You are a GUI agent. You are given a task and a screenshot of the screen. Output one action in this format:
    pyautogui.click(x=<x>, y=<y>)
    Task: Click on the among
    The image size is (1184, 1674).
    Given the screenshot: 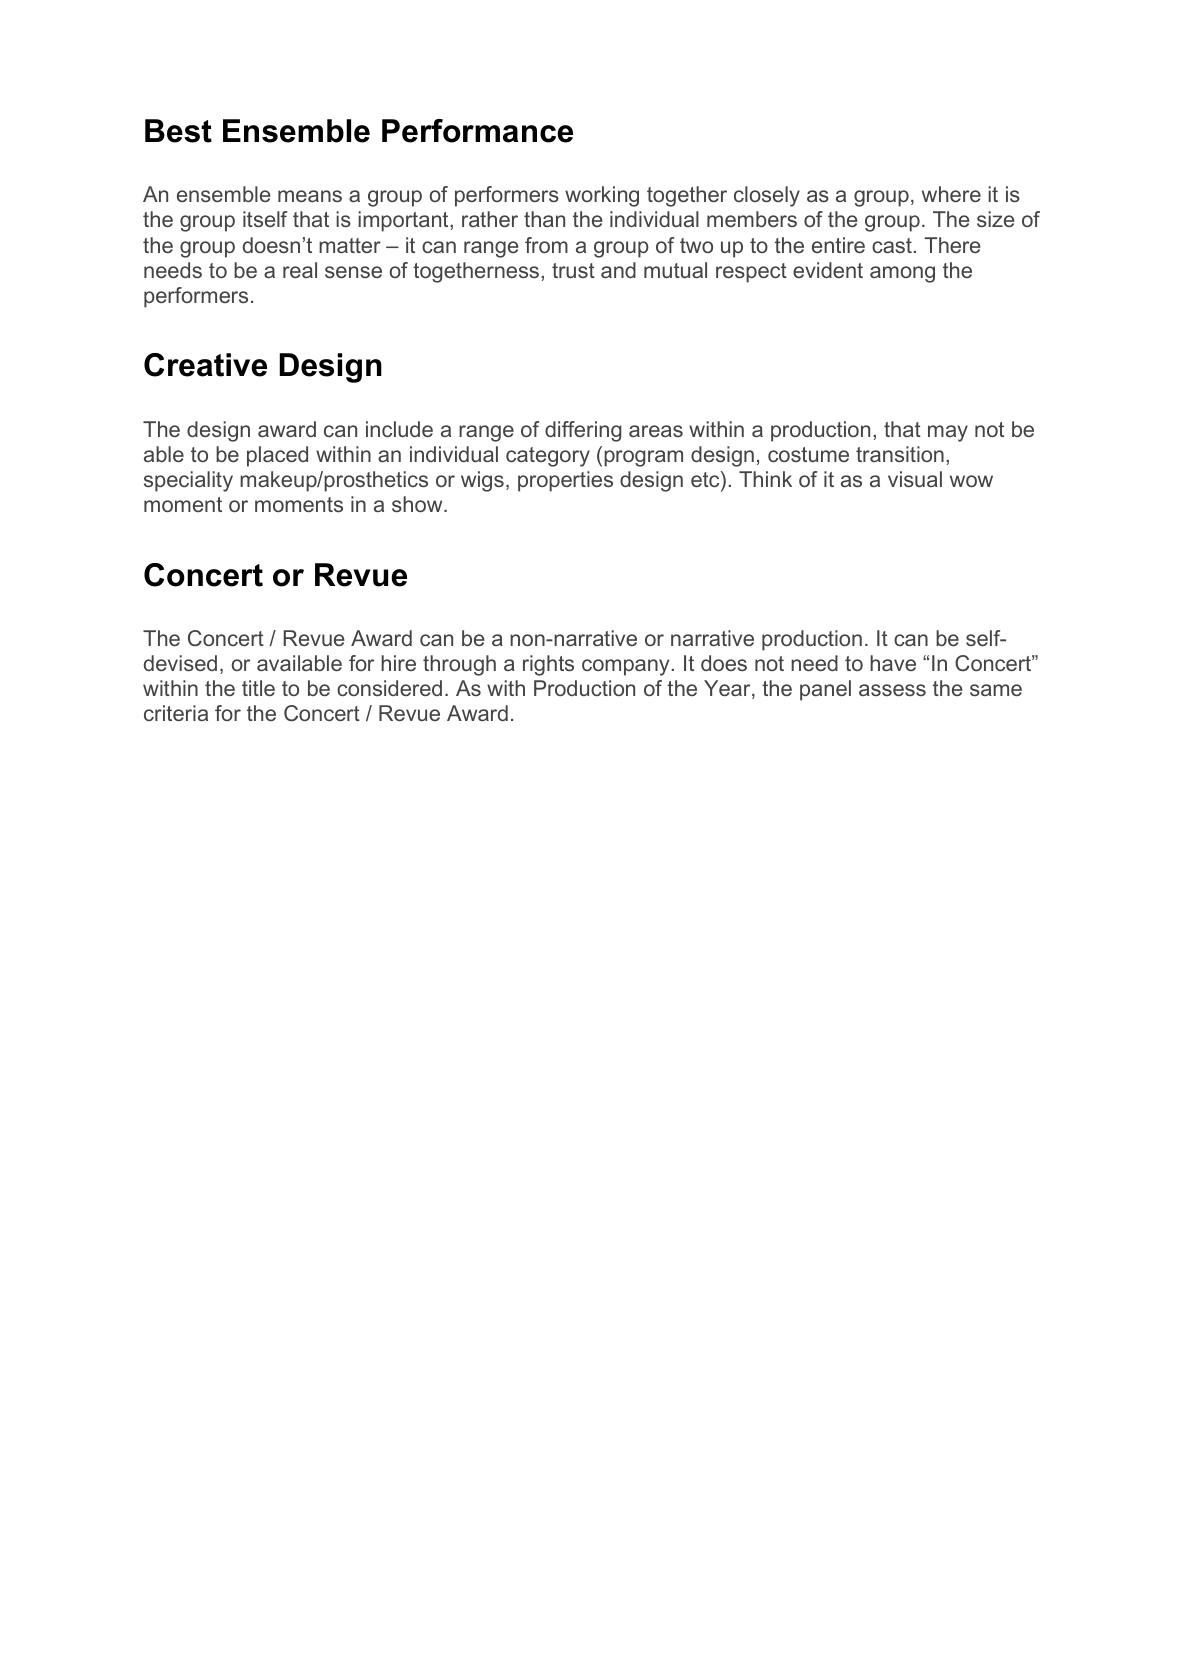 What is the action you would take?
    pyautogui.click(x=902, y=274)
